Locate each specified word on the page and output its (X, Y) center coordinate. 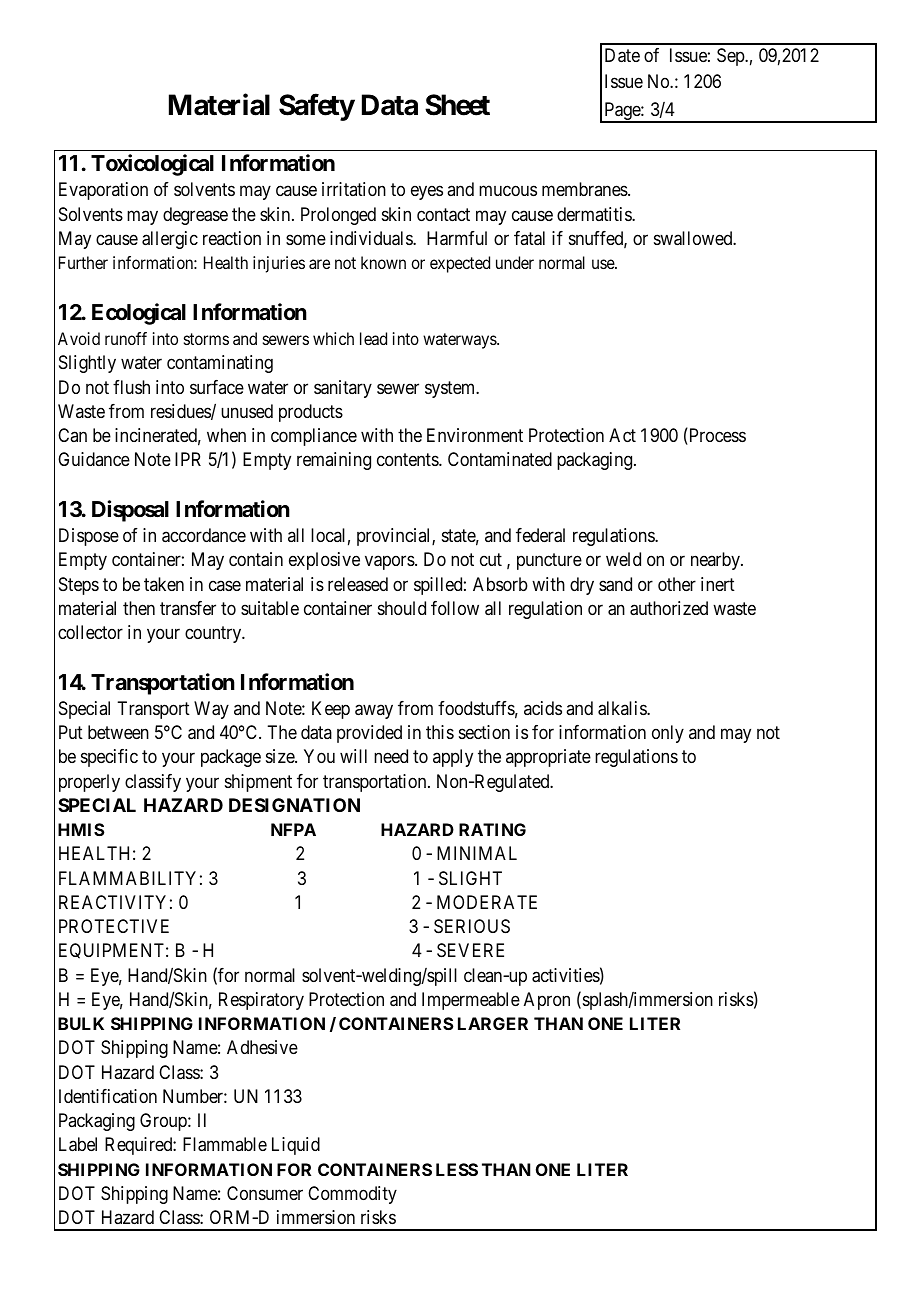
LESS (457, 1169)
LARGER (493, 1023)
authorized (669, 608)
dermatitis (595, 214)
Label (78, 1144)
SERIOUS (472, 926)
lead (373, 338)
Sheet (457, 105)
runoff (126, 338)
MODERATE (487, 902)
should (402, 608)
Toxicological (152, 165)
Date (622, 55)
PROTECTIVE (114, 926)
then (139, 608)
